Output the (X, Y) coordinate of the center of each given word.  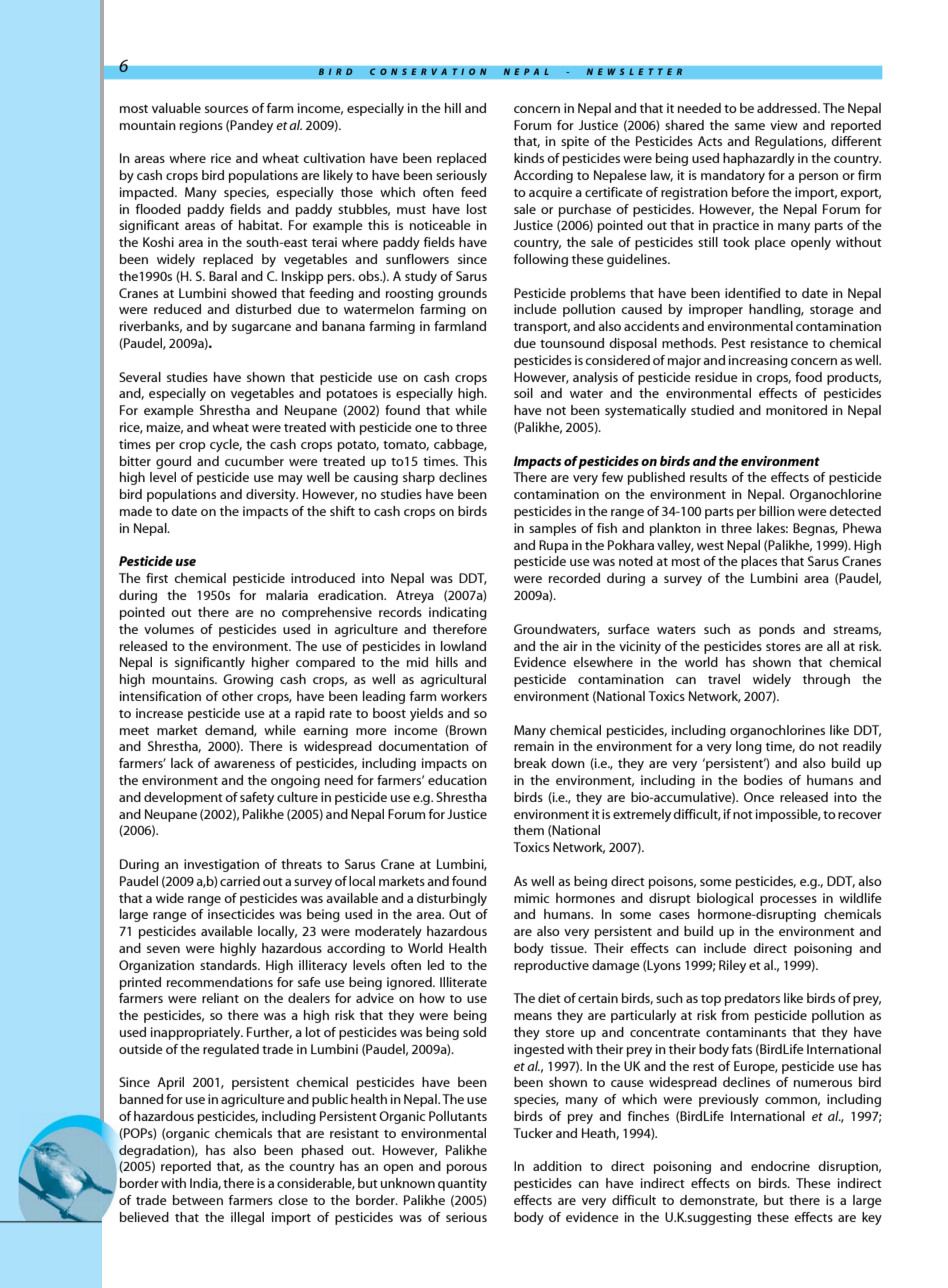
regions (201, 126)
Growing (248, 680)
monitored (796, 410)
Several (140, 377)
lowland (463, 646)
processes (788, 901)
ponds (777, 630)
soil (523, 393)
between (198, 1200)
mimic (531, 898)
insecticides (241, 914)
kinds (529, 158)
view (784, 125)
